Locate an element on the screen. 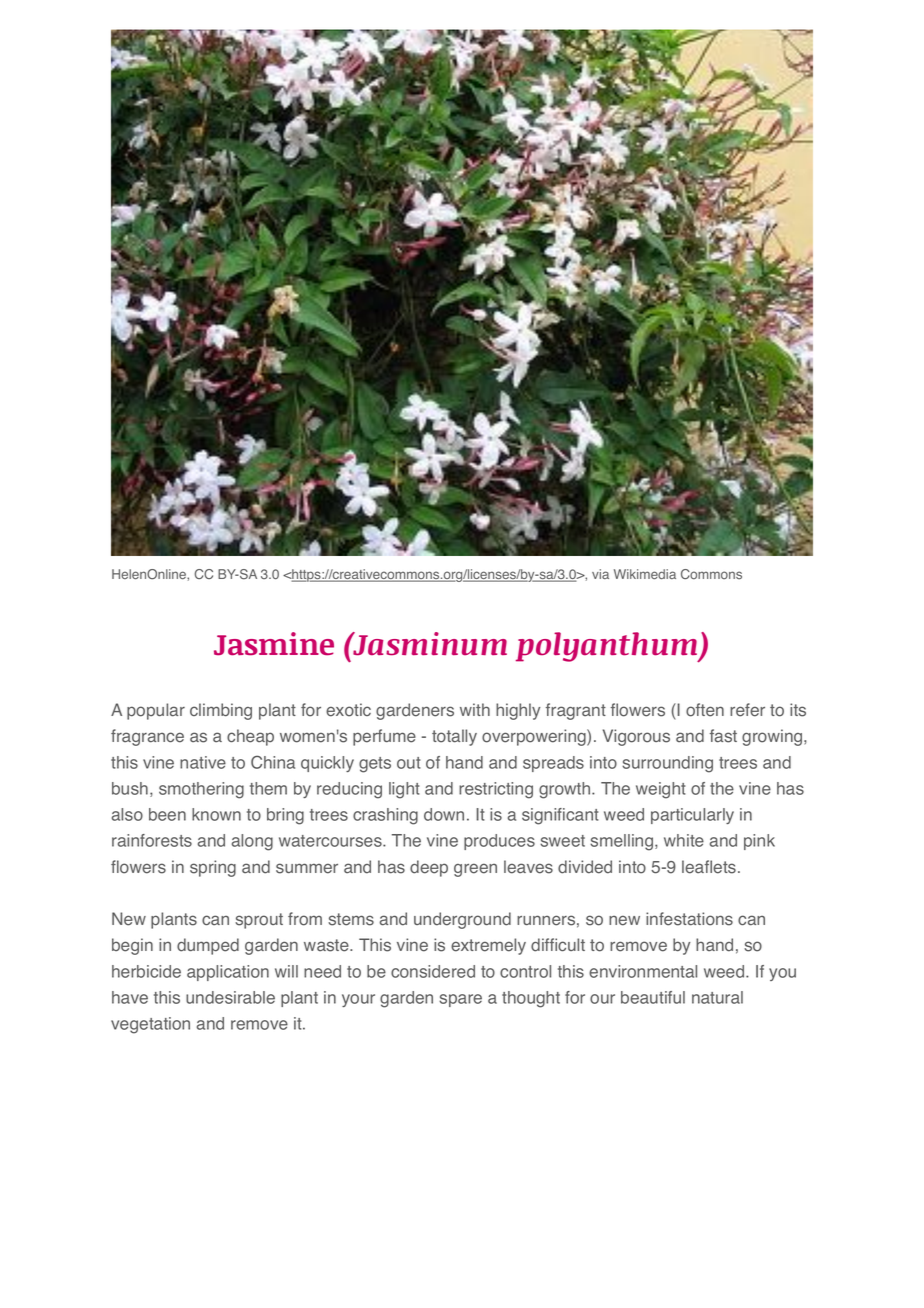 This screenshot has width=924, height=1308. Wikimedia is located at coordinates (645, 574).
